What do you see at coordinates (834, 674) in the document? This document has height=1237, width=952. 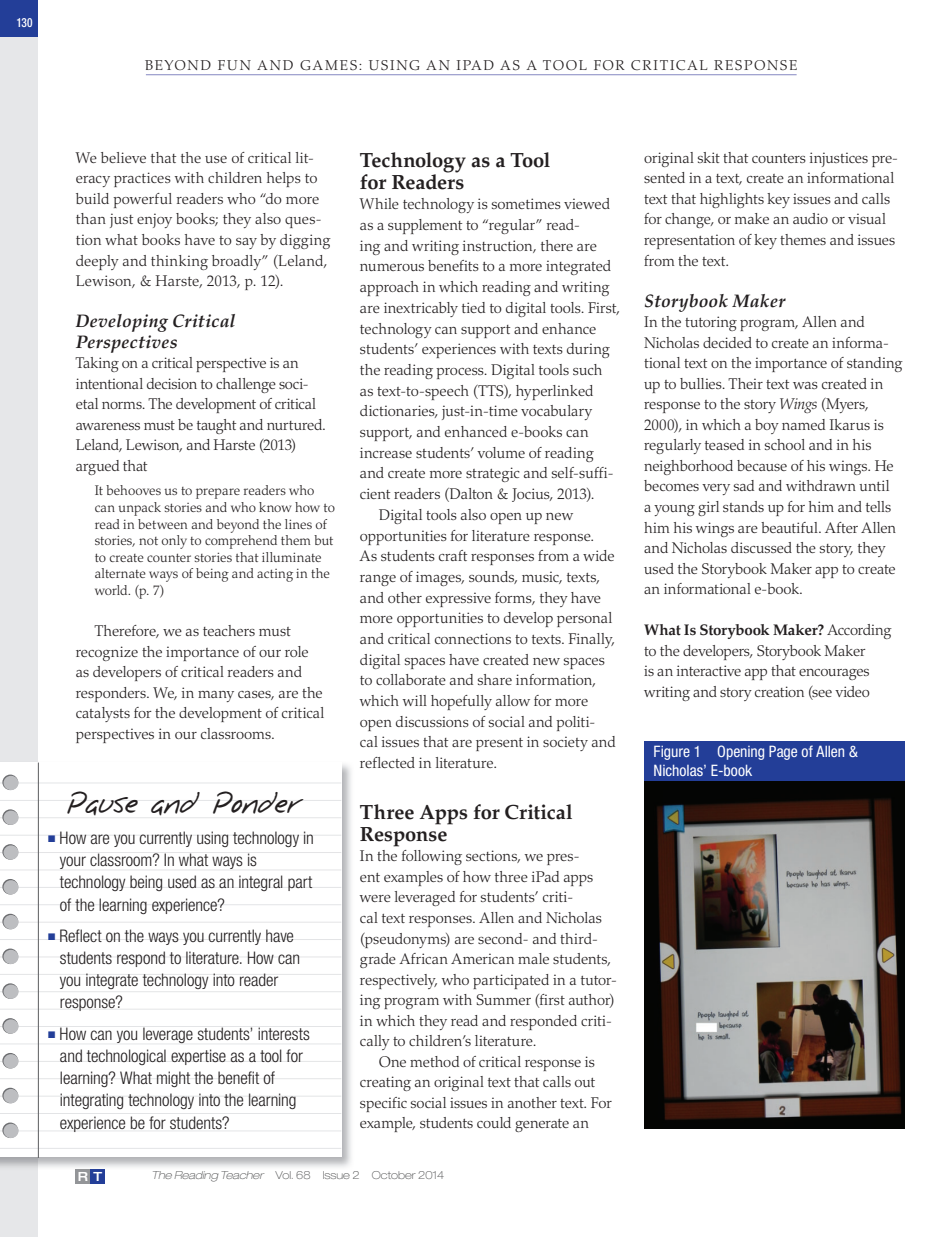 I see `encourages` at bounding box center [834, 674].
